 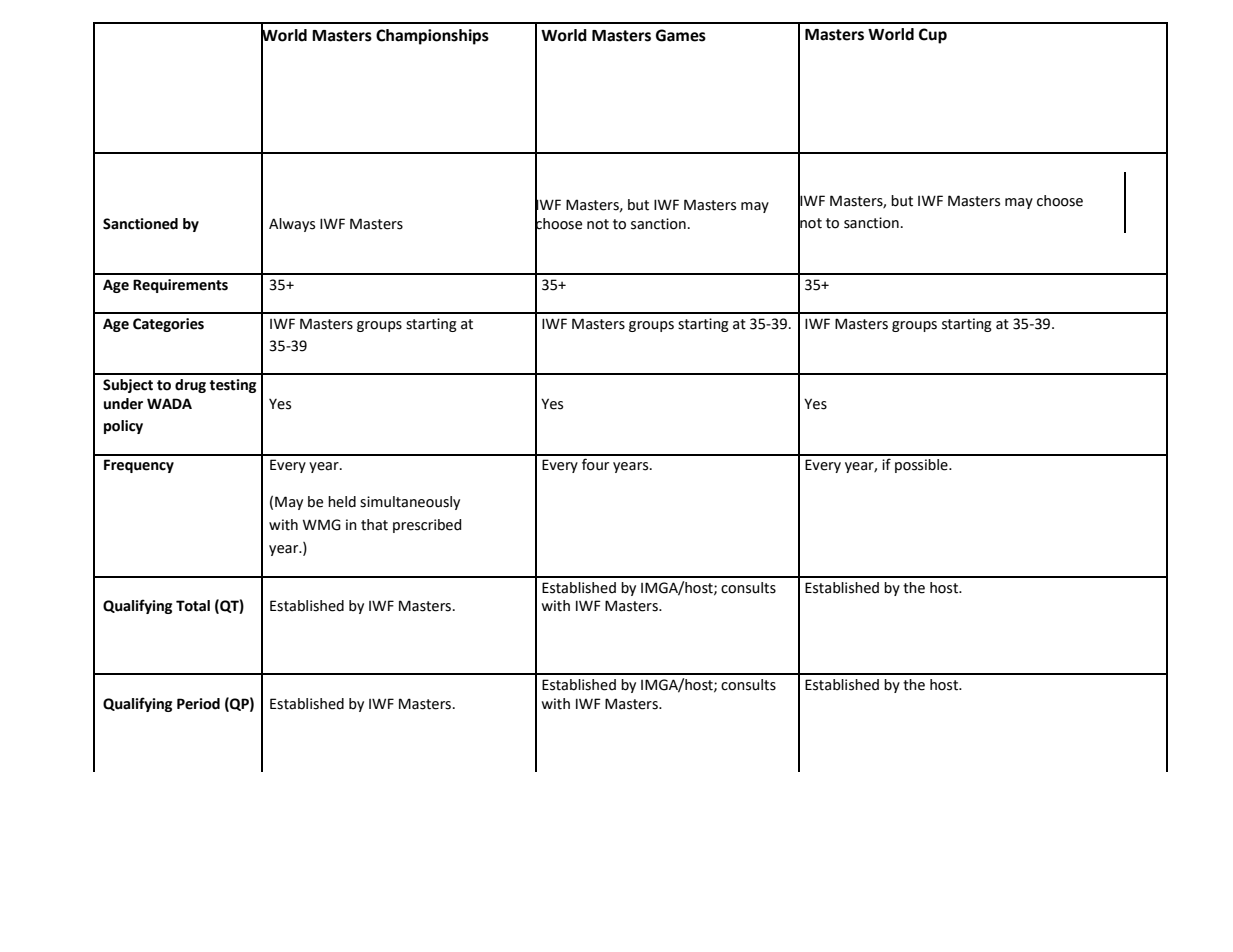 I want to click on possible, so click(x=922, y=466).
